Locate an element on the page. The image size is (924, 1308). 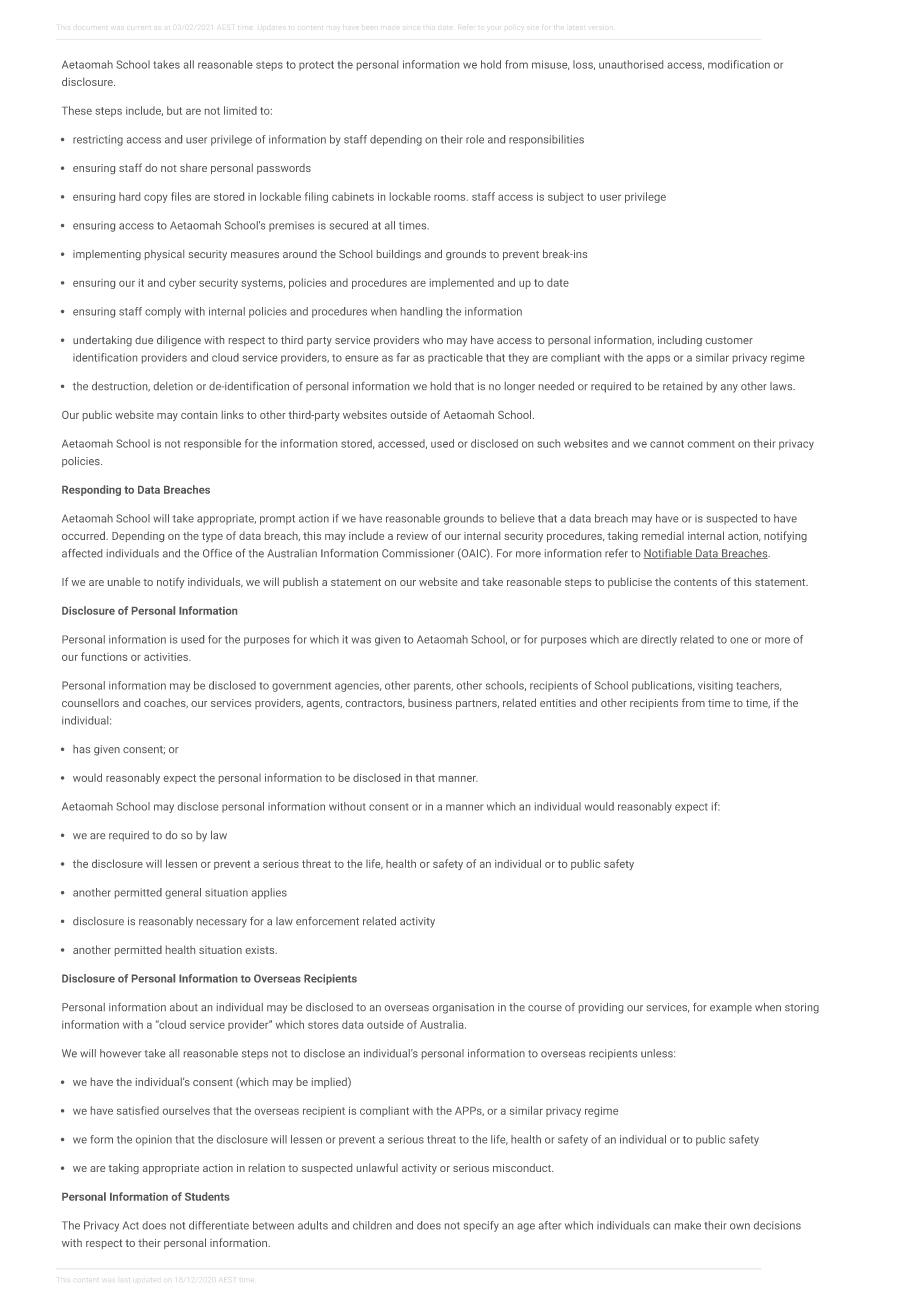
activities is located at coordinates (167, 657).
